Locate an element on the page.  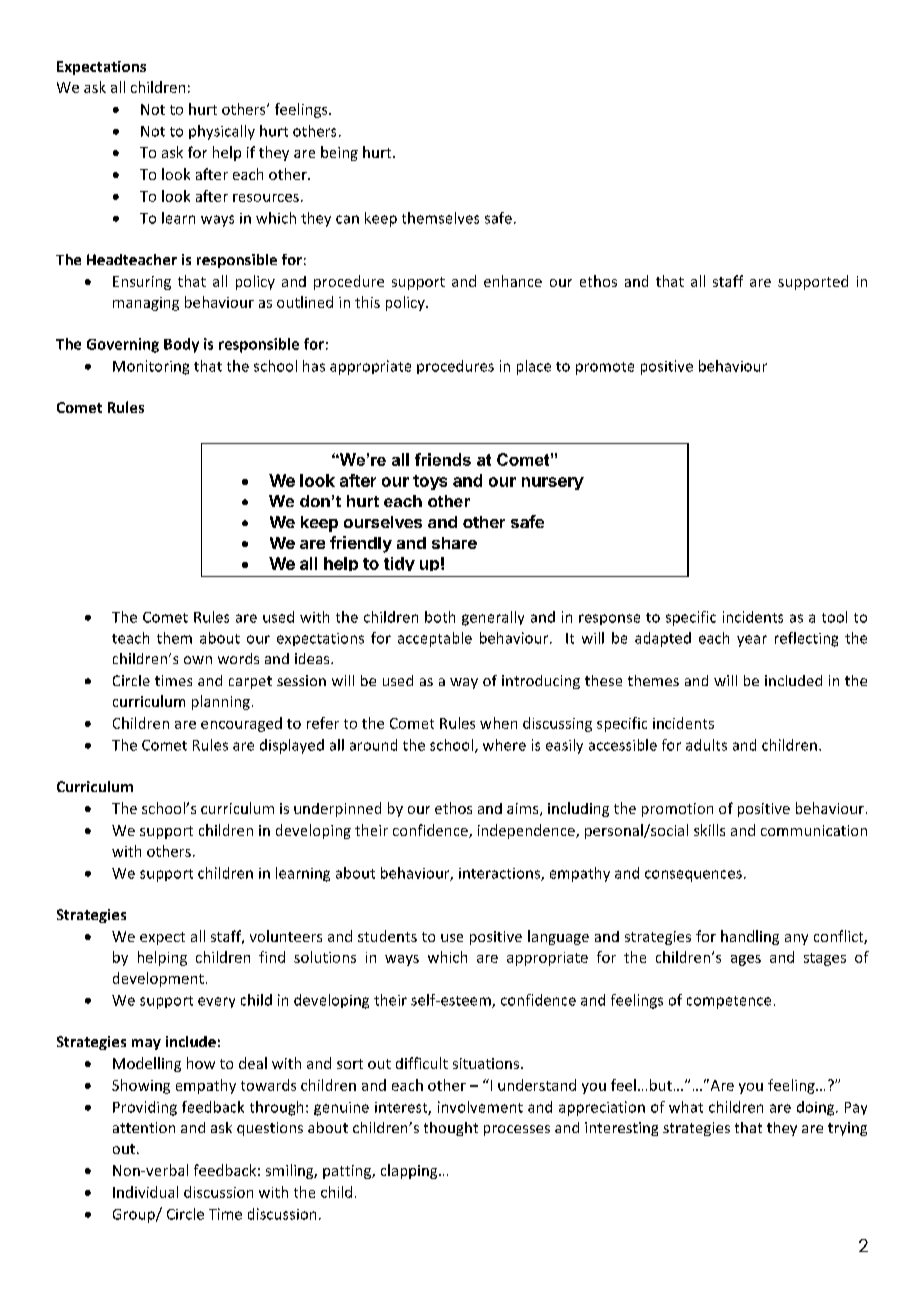
handling is located at coordinates (750, 937).
